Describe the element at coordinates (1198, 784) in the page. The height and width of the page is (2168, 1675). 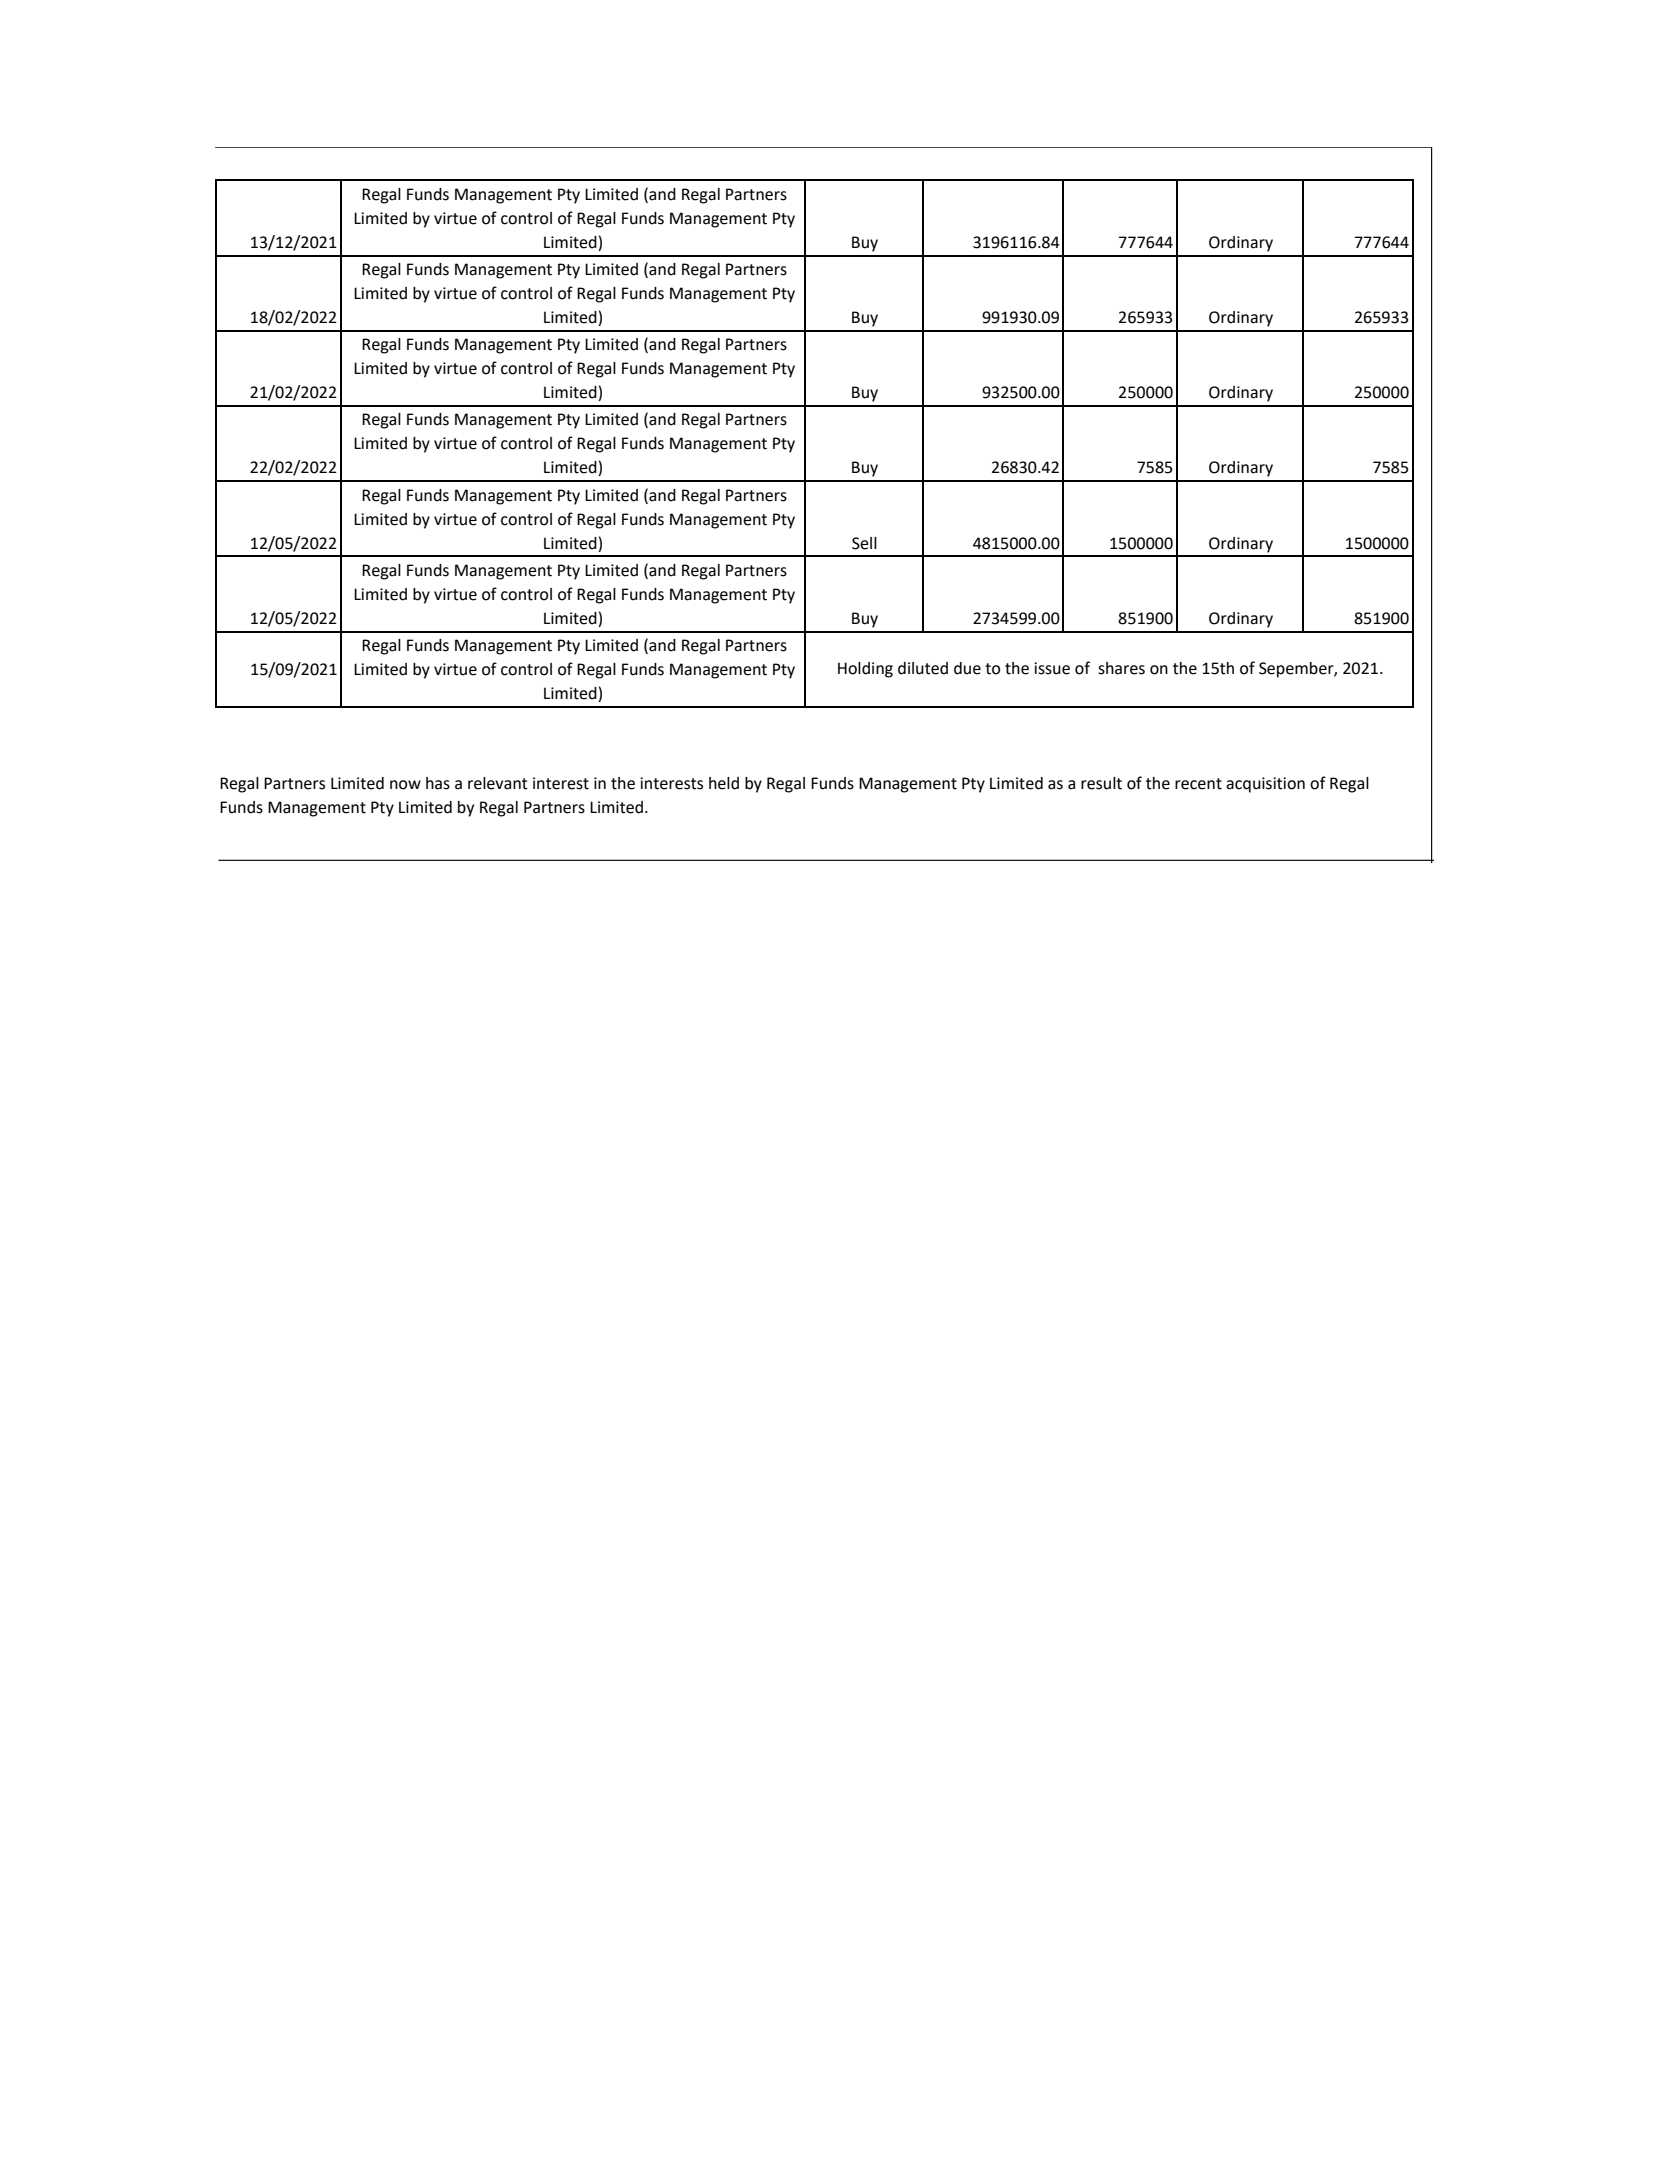
I see `recent` at that location.
